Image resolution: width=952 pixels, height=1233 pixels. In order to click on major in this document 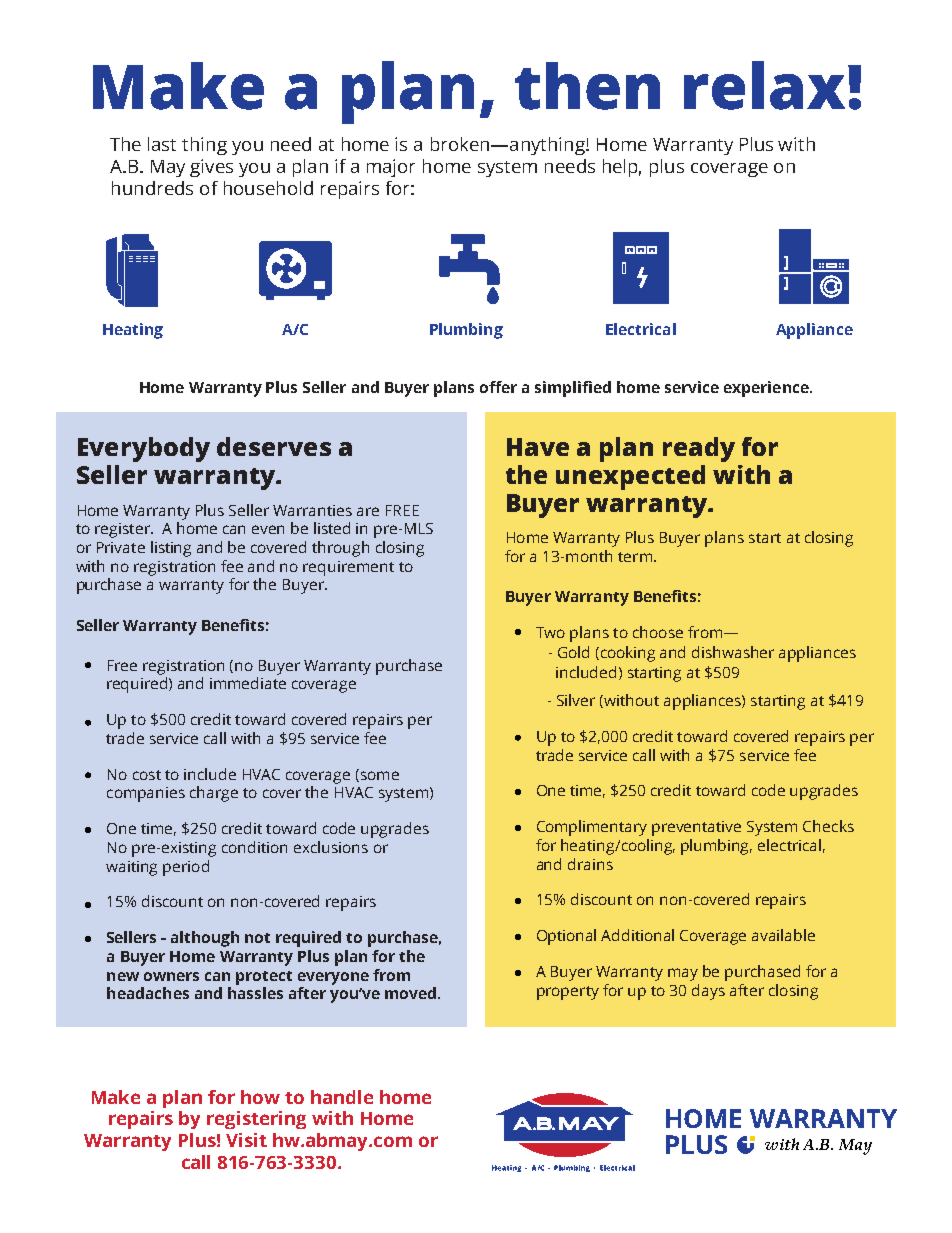, I will do `click(391, 168)`.
